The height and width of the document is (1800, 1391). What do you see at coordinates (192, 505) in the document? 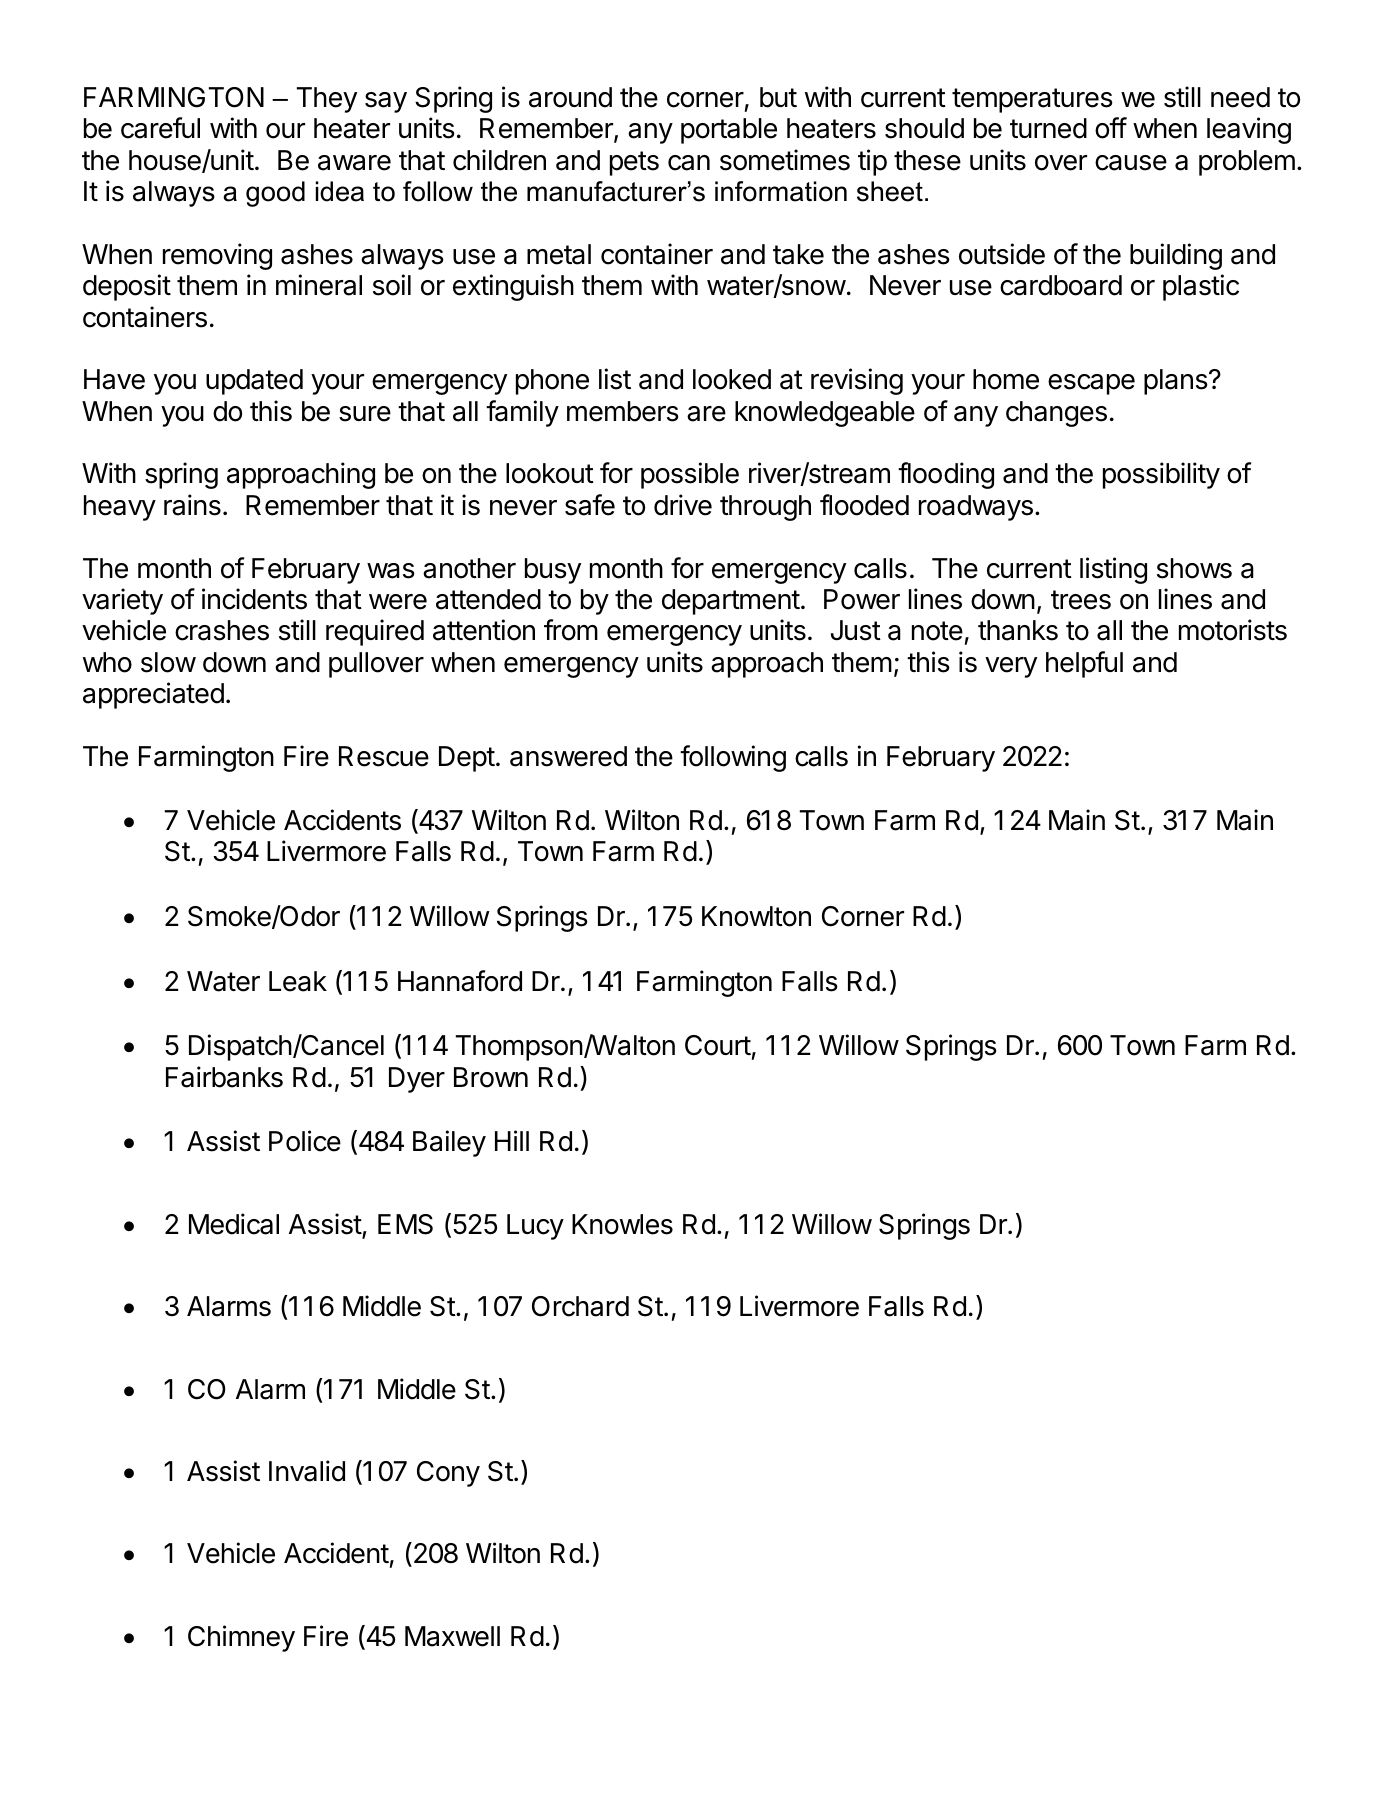
I see `rains` at bounding box center [192, 505].
